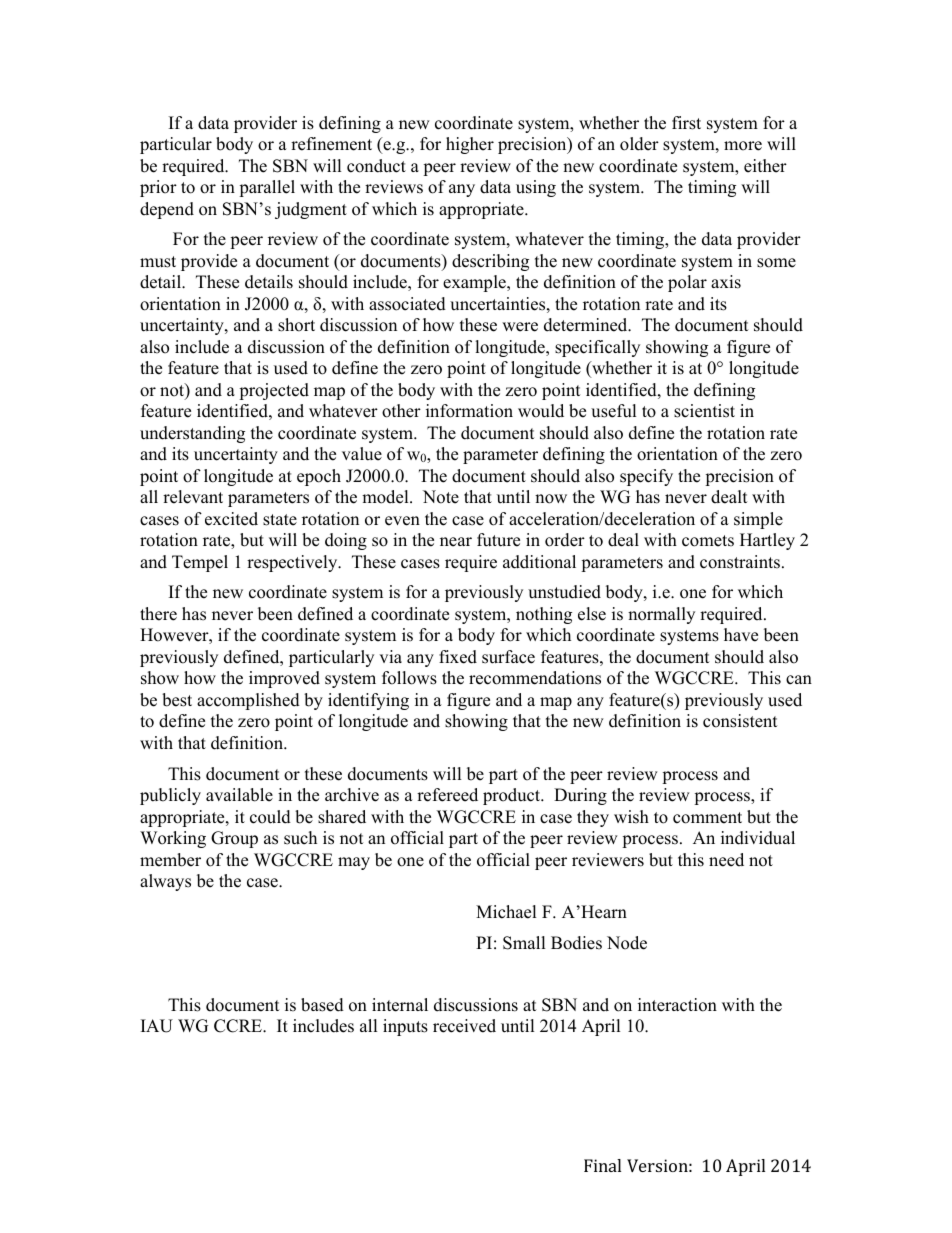 The width and height of the page is (952, 1233). Describe the element at coordinates (267, 188) in the page. I see `parallel` at that location.
